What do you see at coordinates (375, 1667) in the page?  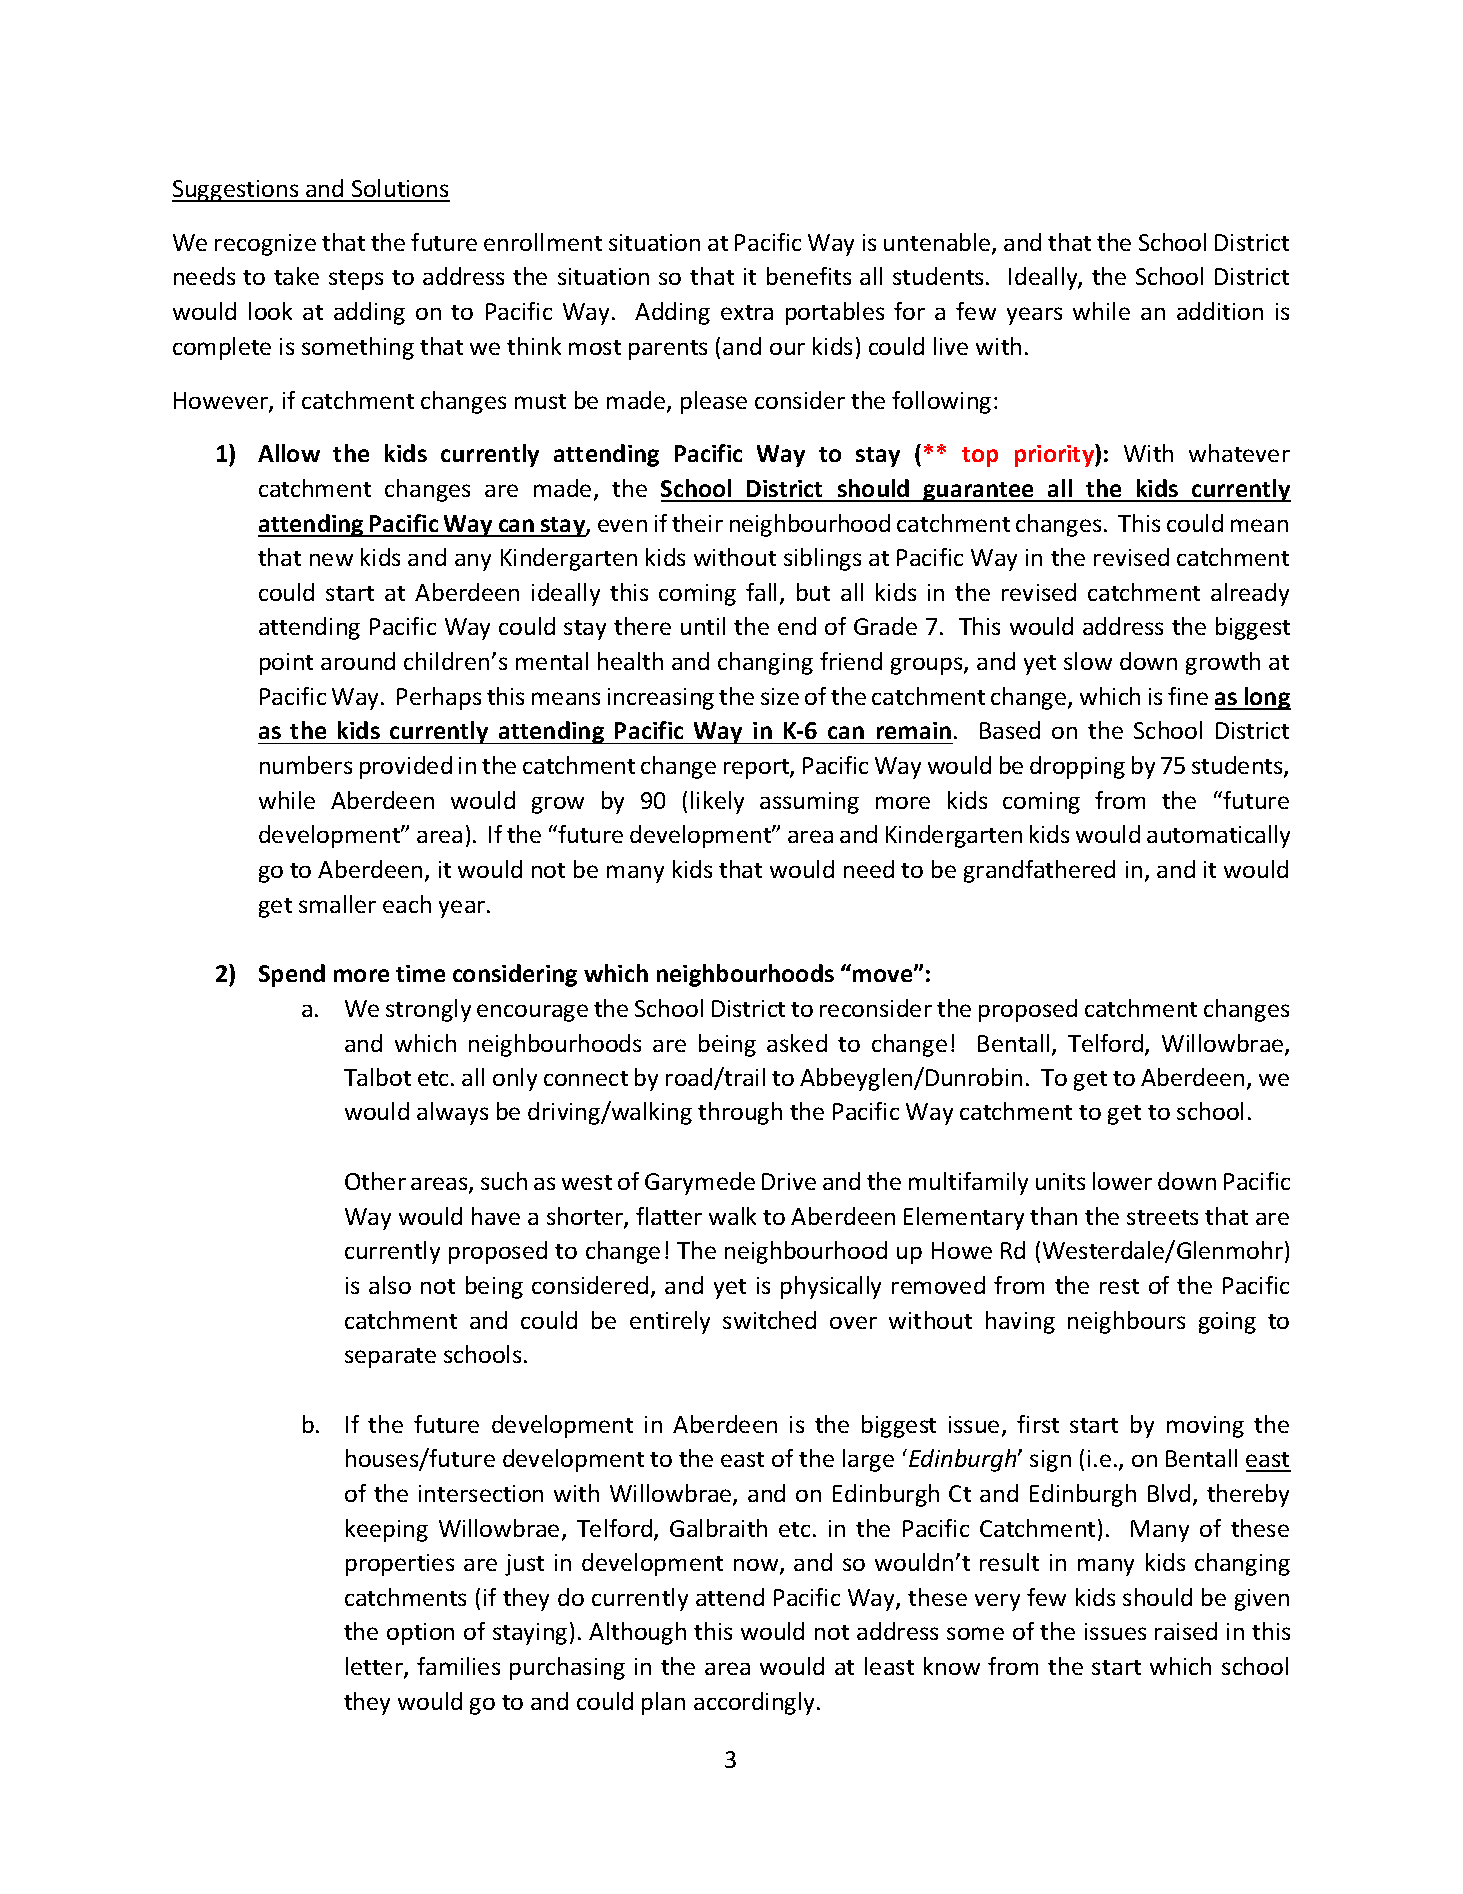 I see `letter` at bounding box center [375, 1667].
